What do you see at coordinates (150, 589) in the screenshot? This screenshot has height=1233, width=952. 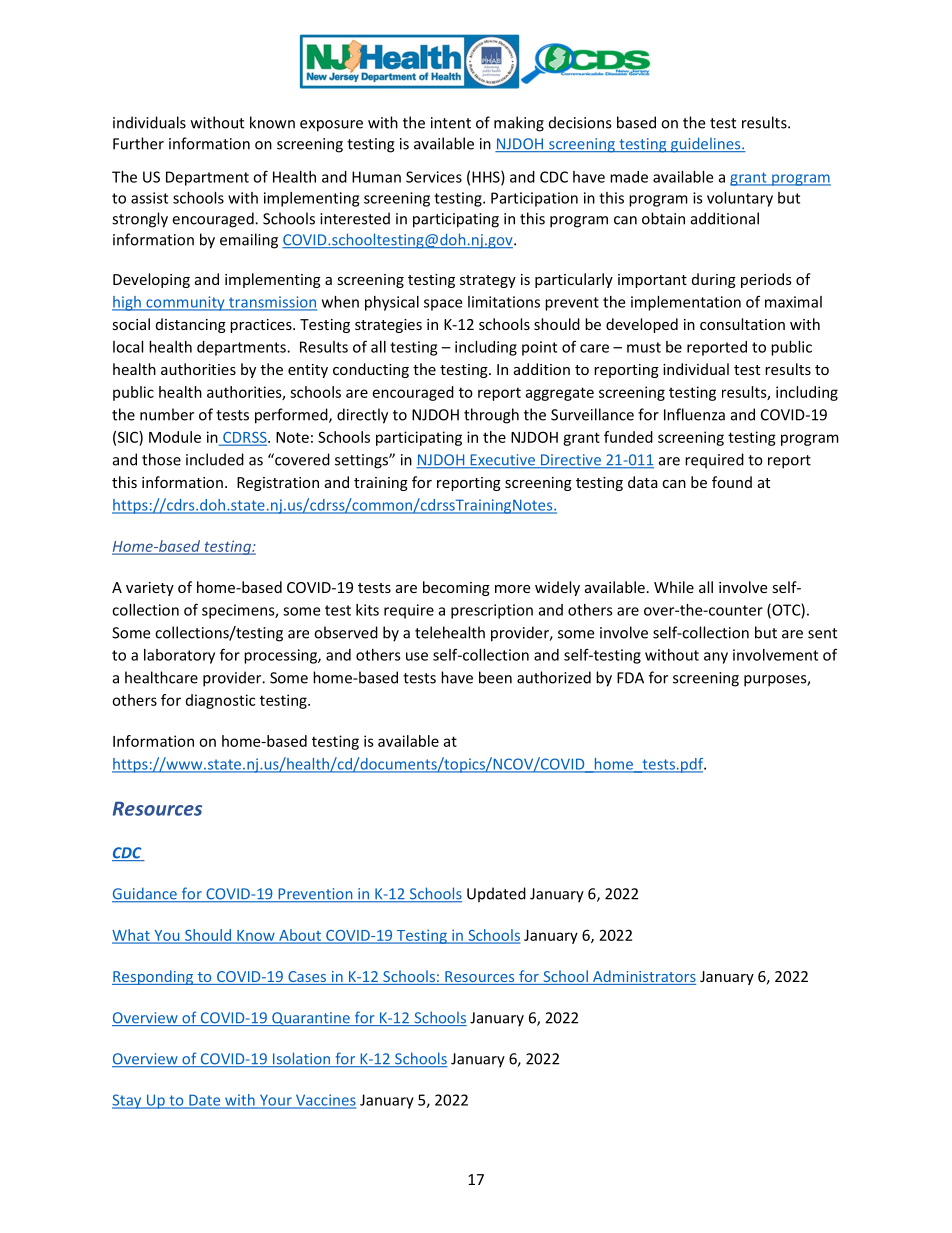 I see `variety` at bounding box center [150, 589].
